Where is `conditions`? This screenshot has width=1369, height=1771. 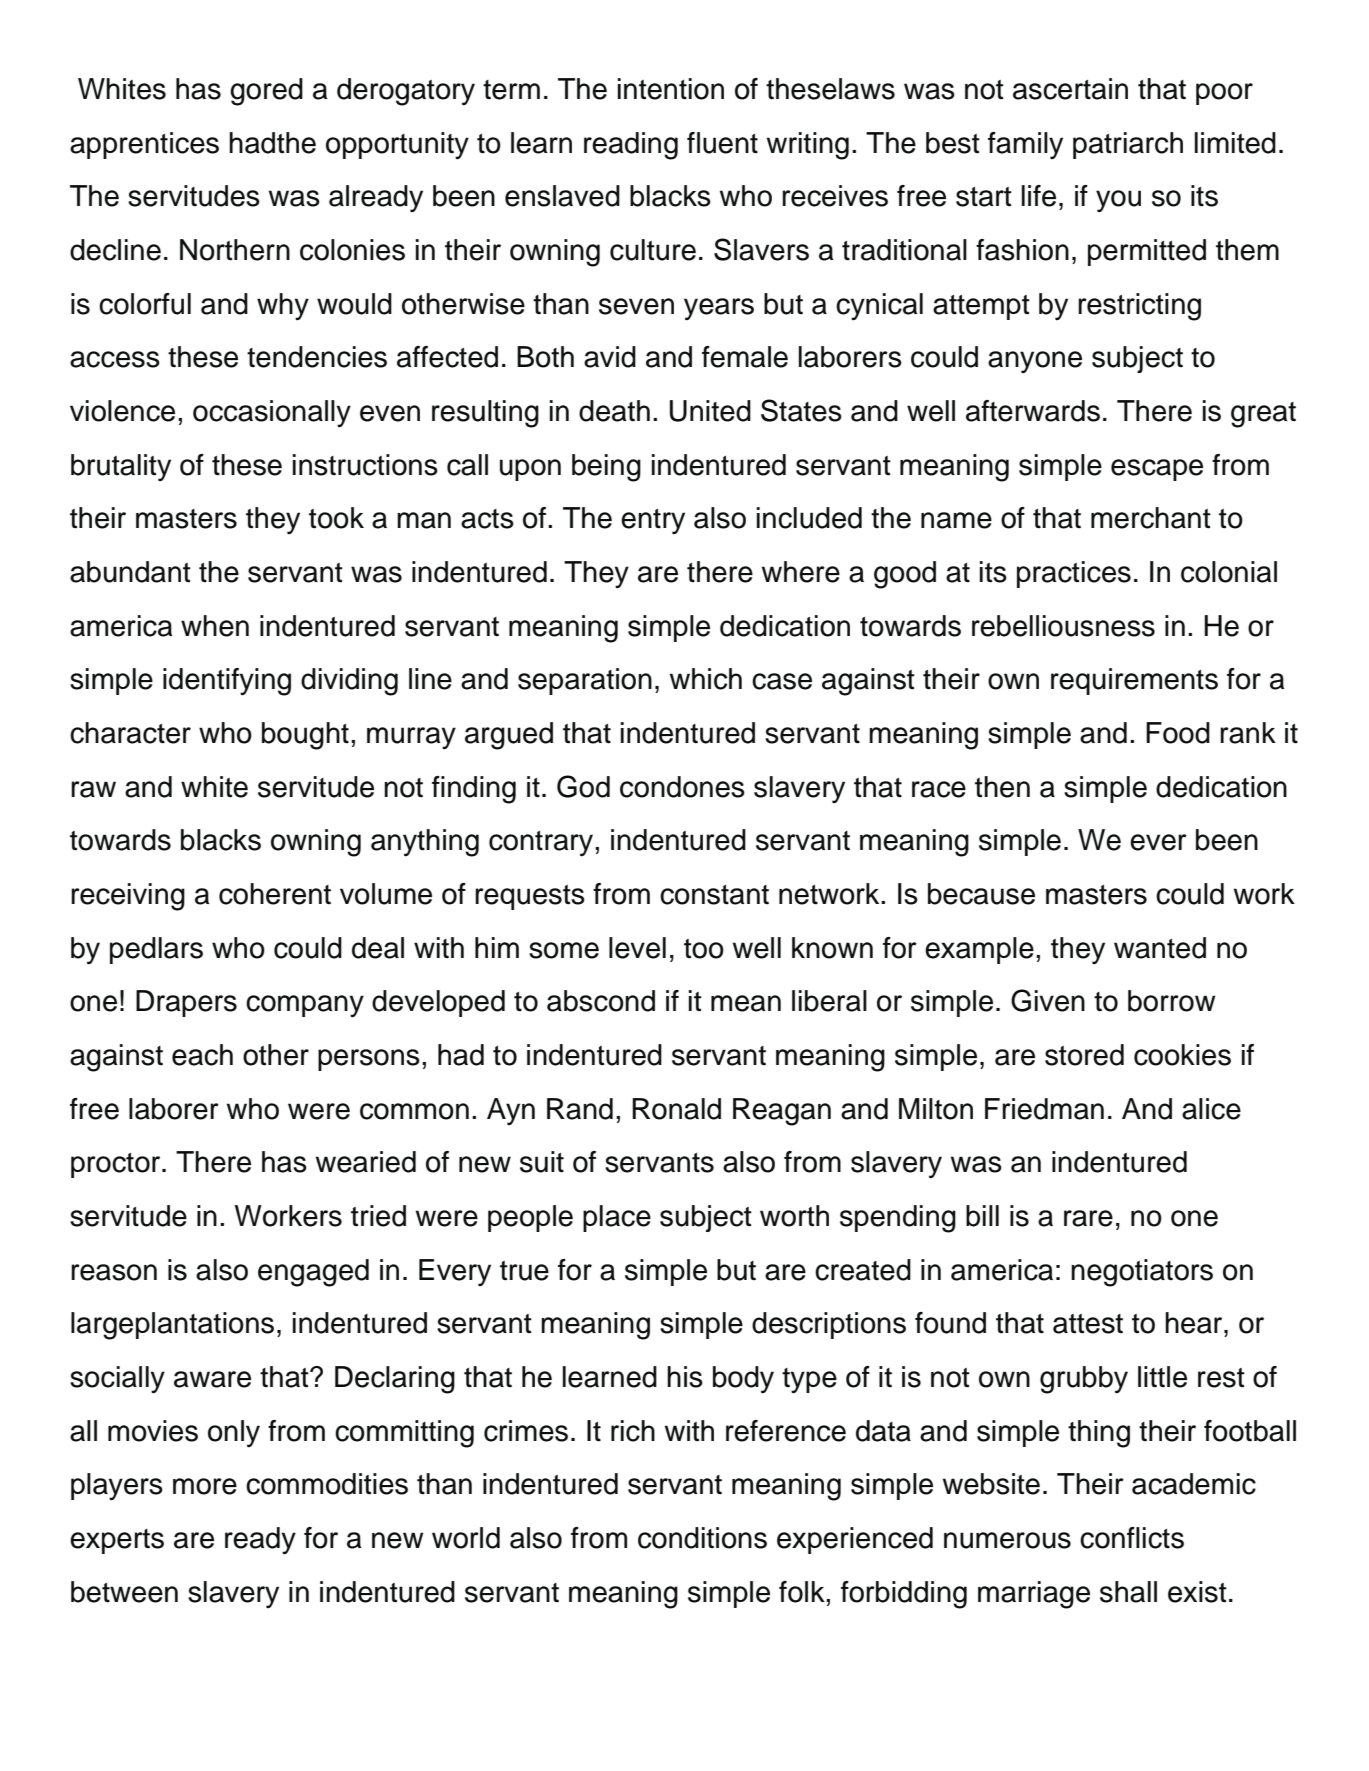 conditions is located at coordinates (702, 1538).
